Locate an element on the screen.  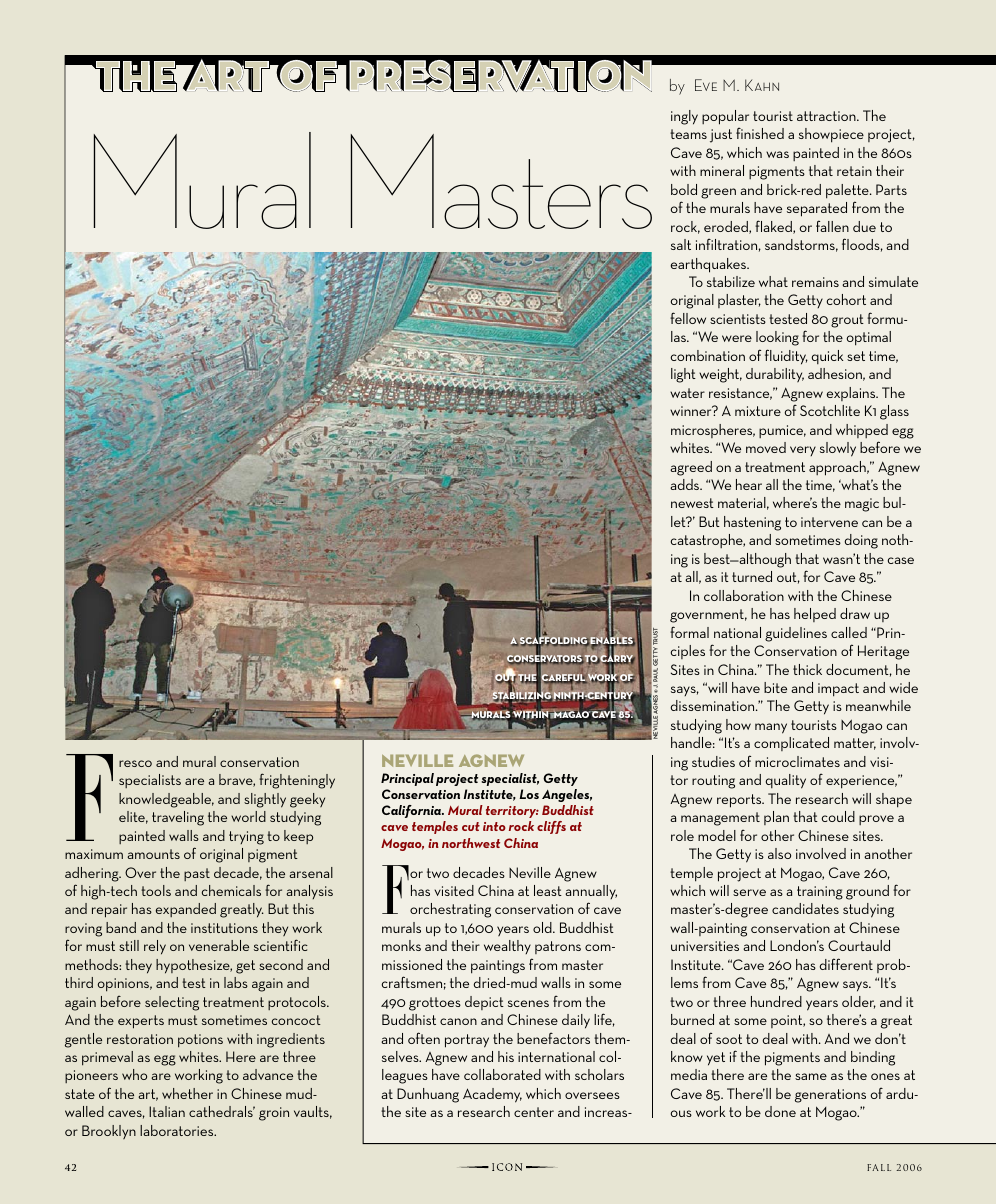
Eve is located at coordinates (706, 85).
